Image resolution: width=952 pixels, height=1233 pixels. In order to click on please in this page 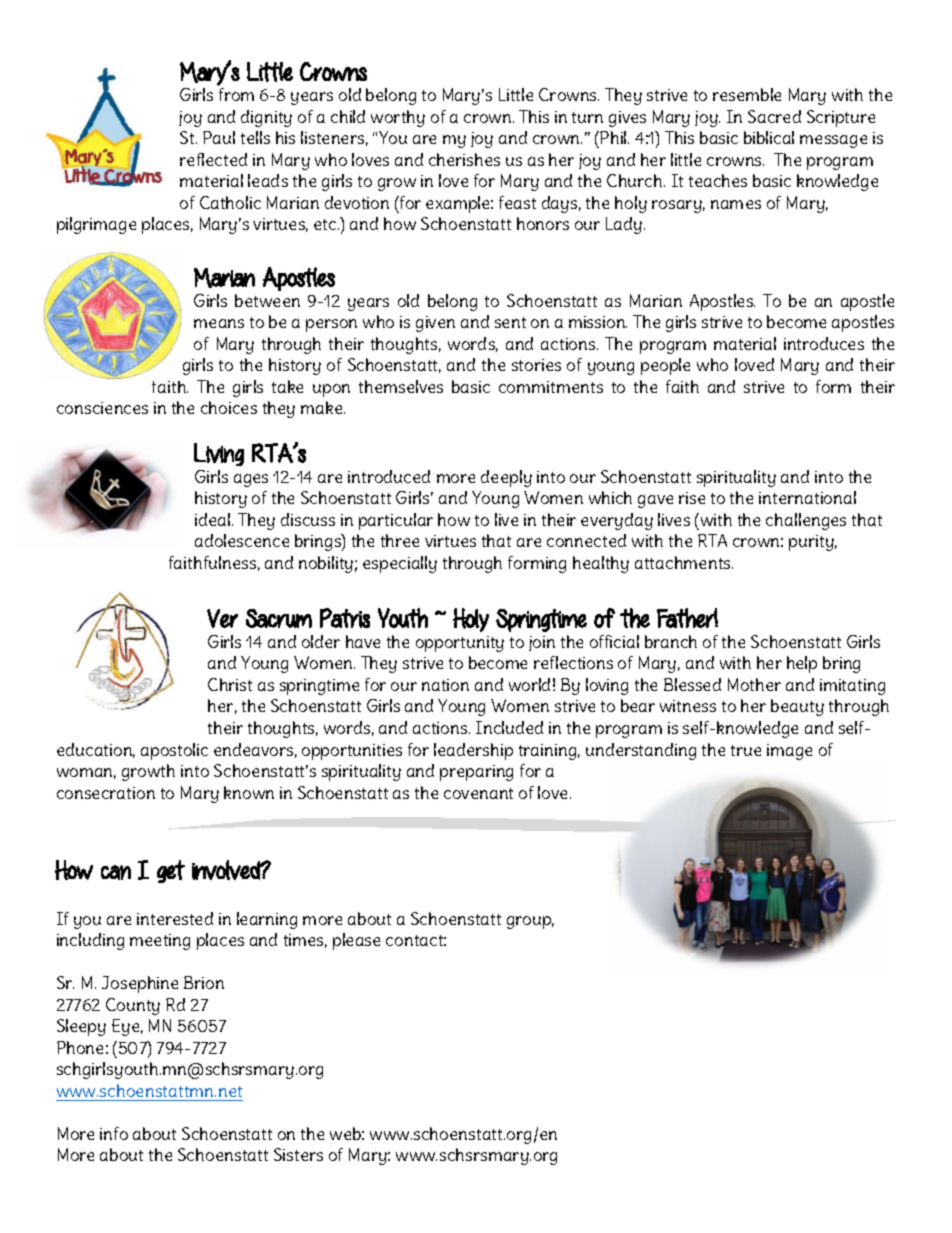, I will do `click(356, 941)`.
